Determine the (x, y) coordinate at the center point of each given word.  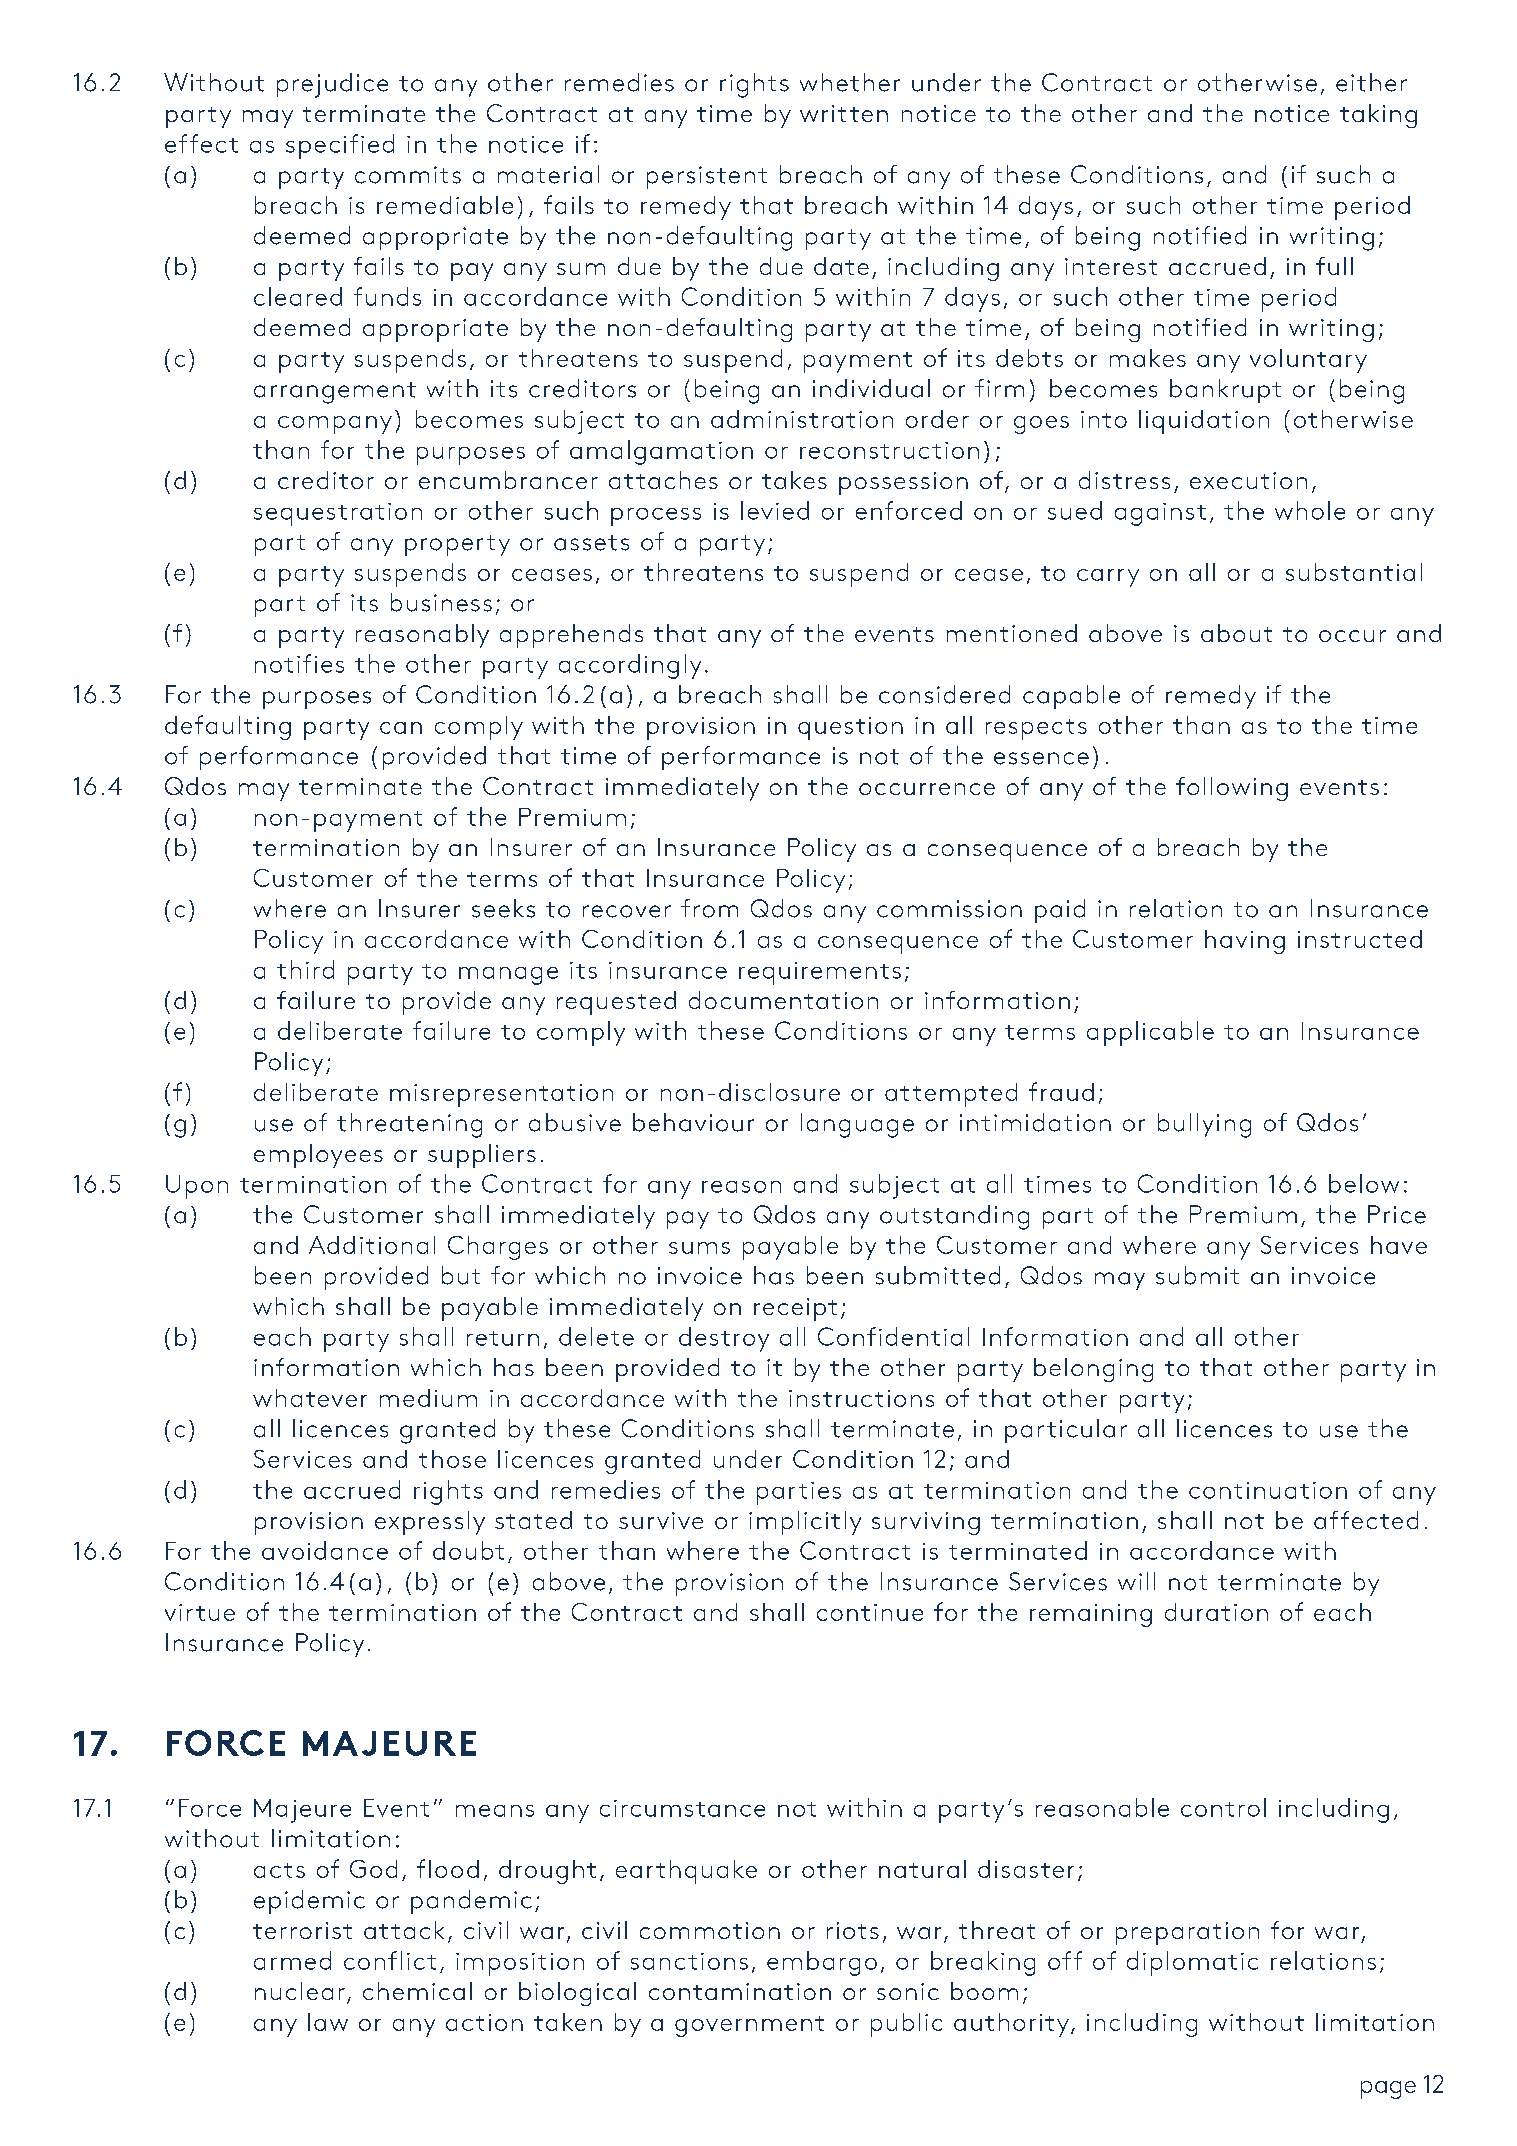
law (328, 2022)
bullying (1204, 1125)
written (844, 113)
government (749, 2026)
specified (340, 146)
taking (1378, 116)
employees (318, 1156)
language (857, 1125)
